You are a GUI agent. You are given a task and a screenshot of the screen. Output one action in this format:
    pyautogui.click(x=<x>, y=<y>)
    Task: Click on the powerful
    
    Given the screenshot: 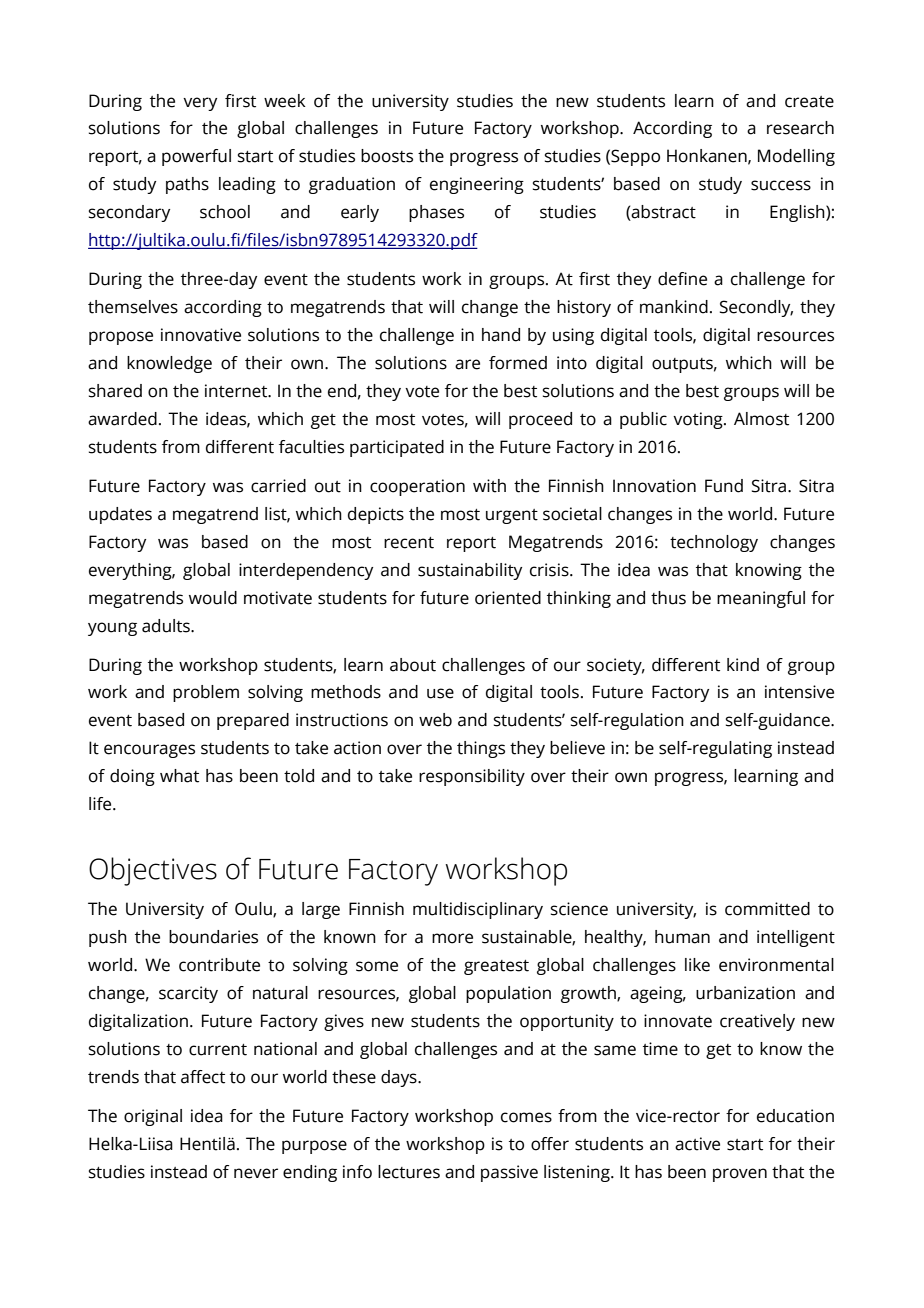 What is the action you would take?
    pyautogui.click(x=196, y=157)
